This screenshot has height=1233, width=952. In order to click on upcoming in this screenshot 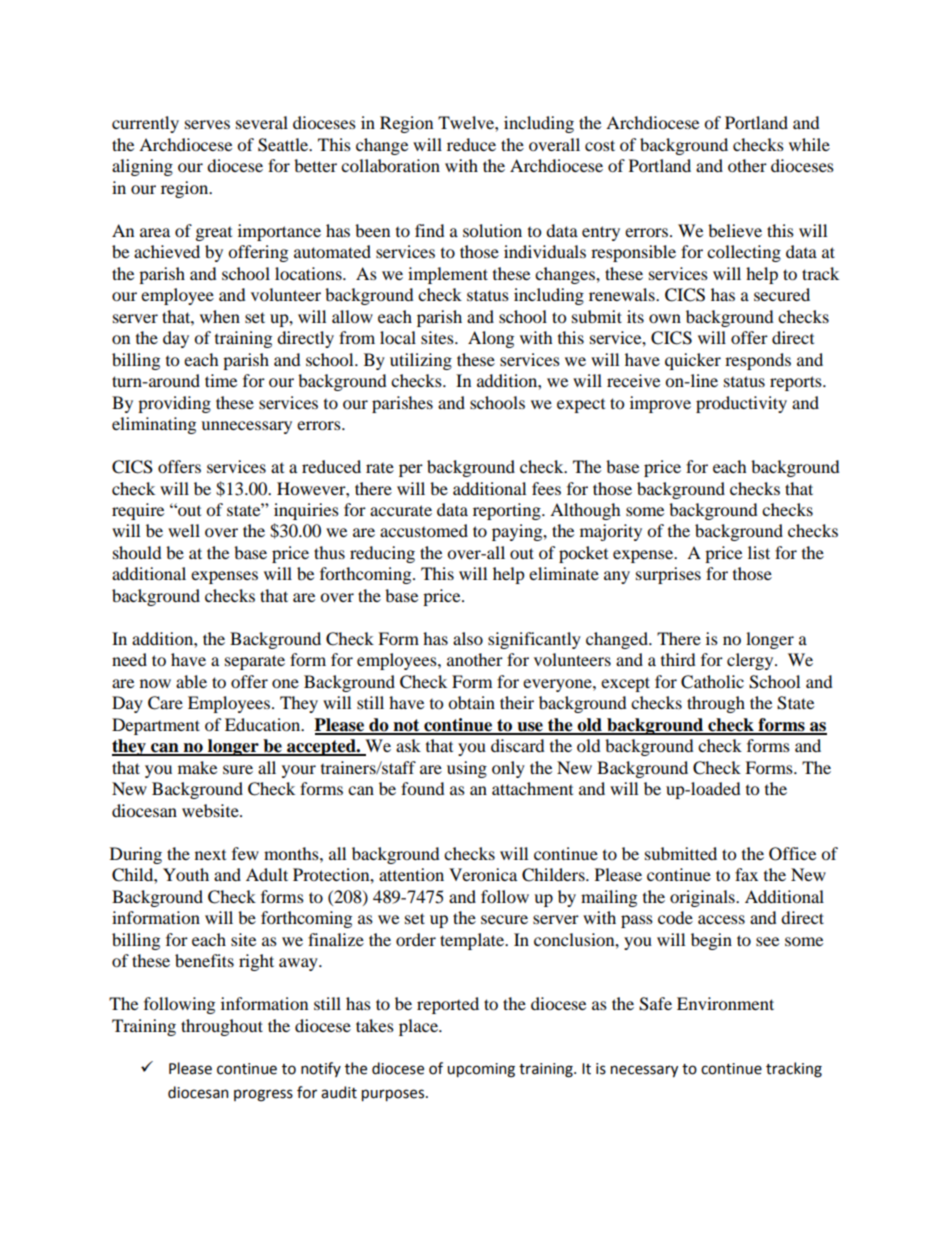, I will do `click(481, 1070)`.
